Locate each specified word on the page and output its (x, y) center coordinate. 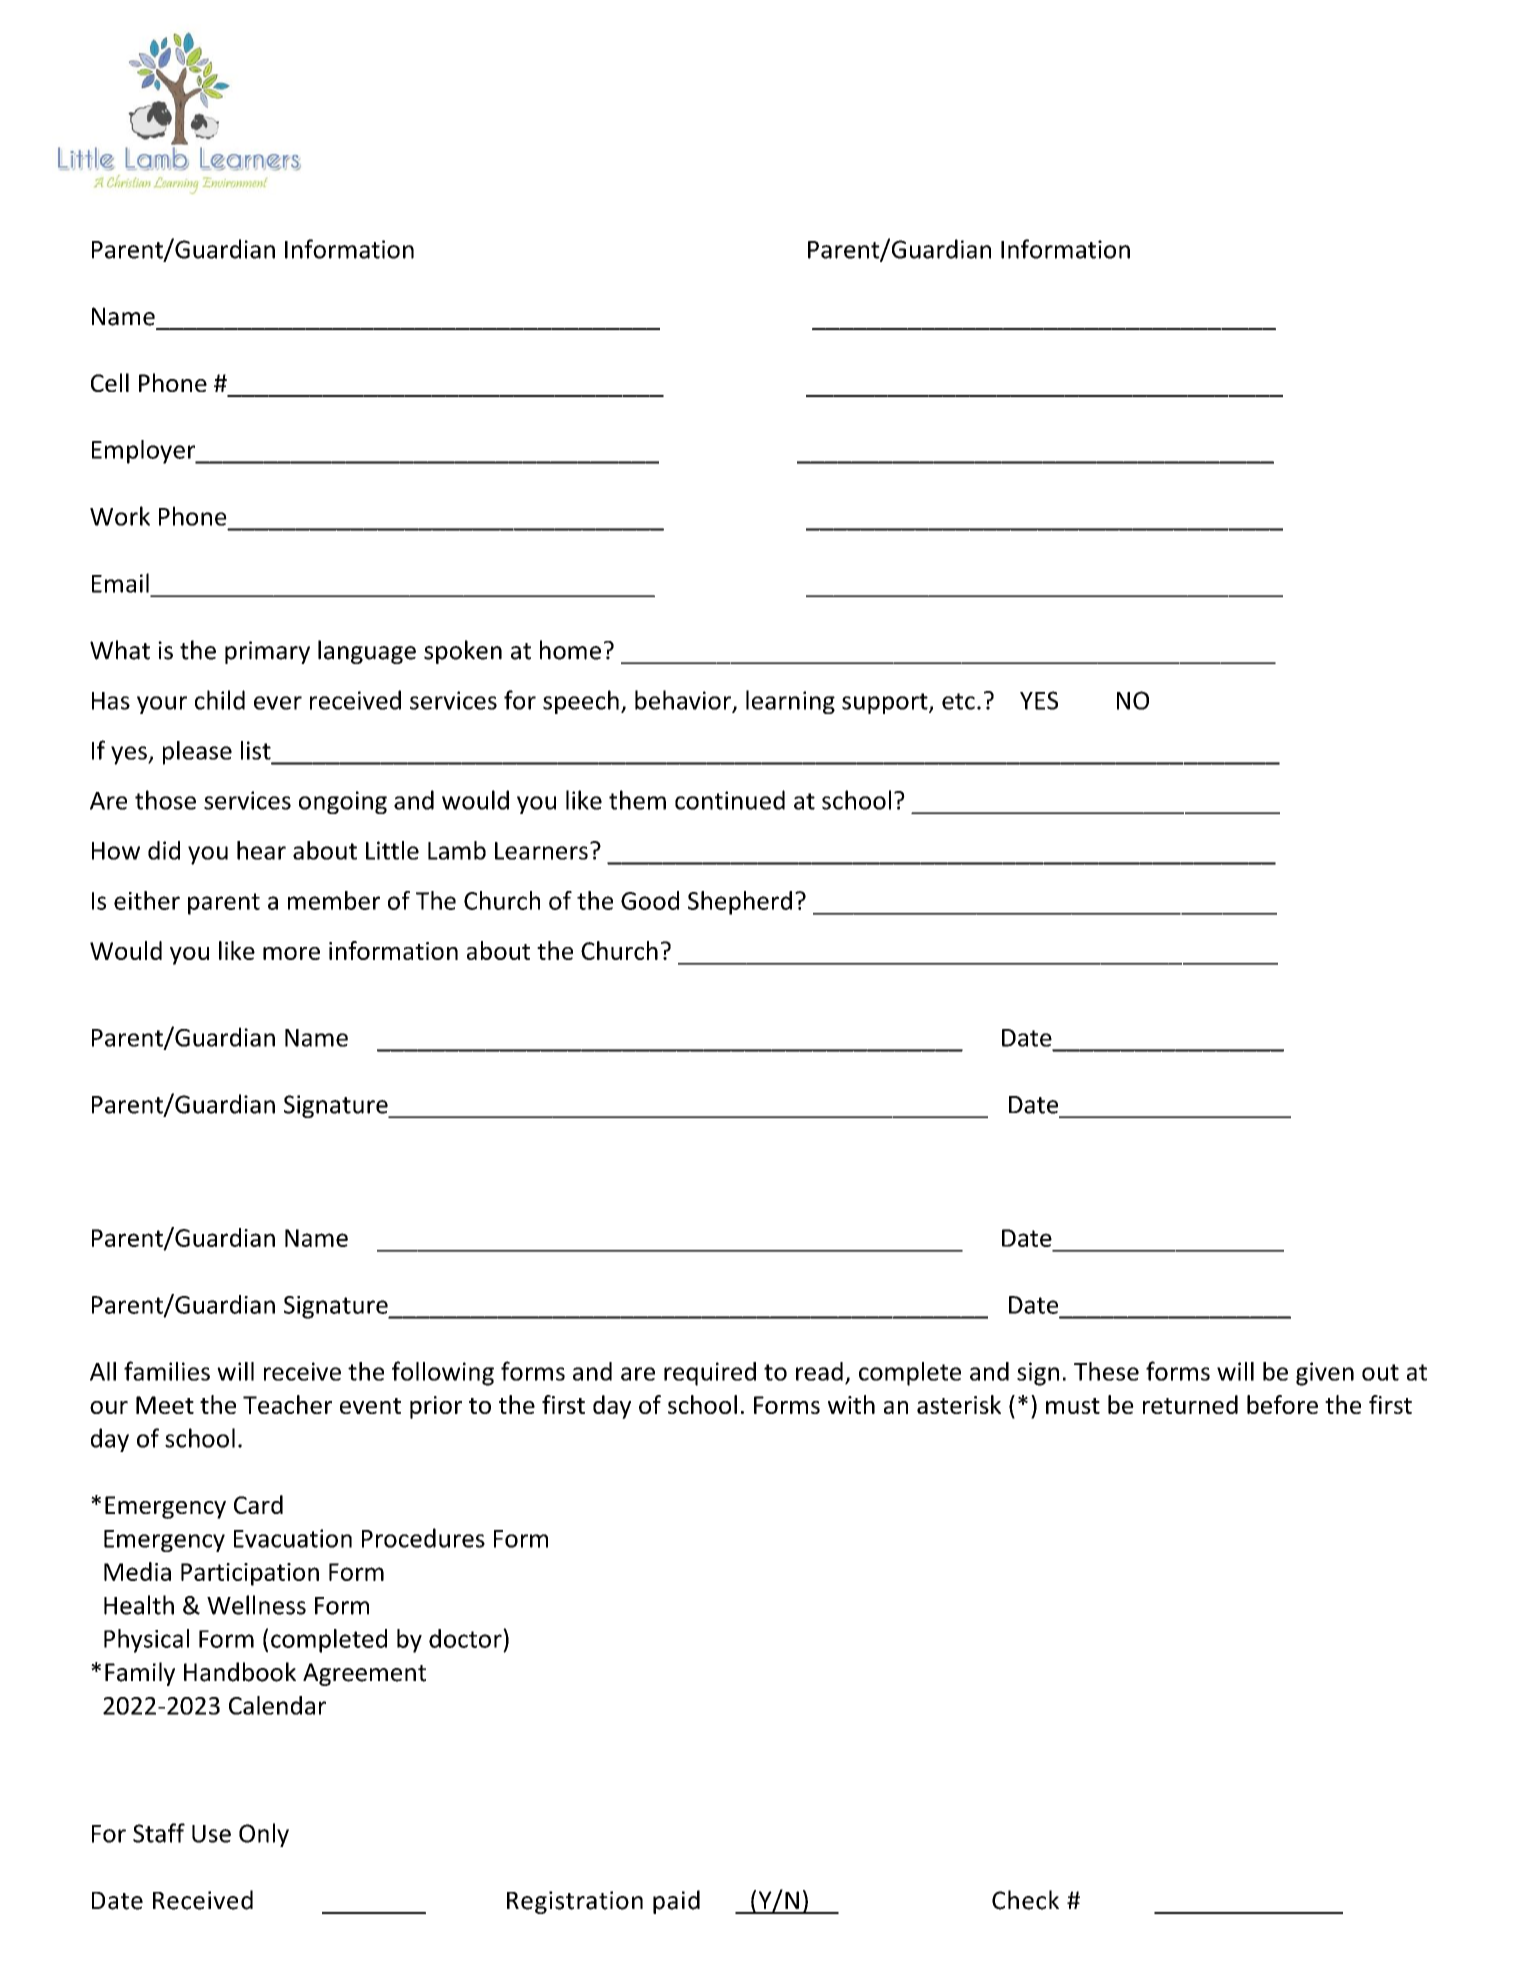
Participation (250, 1574)
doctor (466, 1638)
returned (1190, 1404)
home (570, 650)
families (167, 1371)
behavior (684, 701)
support (886, 703)
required (710, 1374)
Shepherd (740, 903)
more (291, 953)
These (1106, 1371)
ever (278, 703)
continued (730, 800)
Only (264, 1835)
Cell (110, 382)
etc (958, 701)
